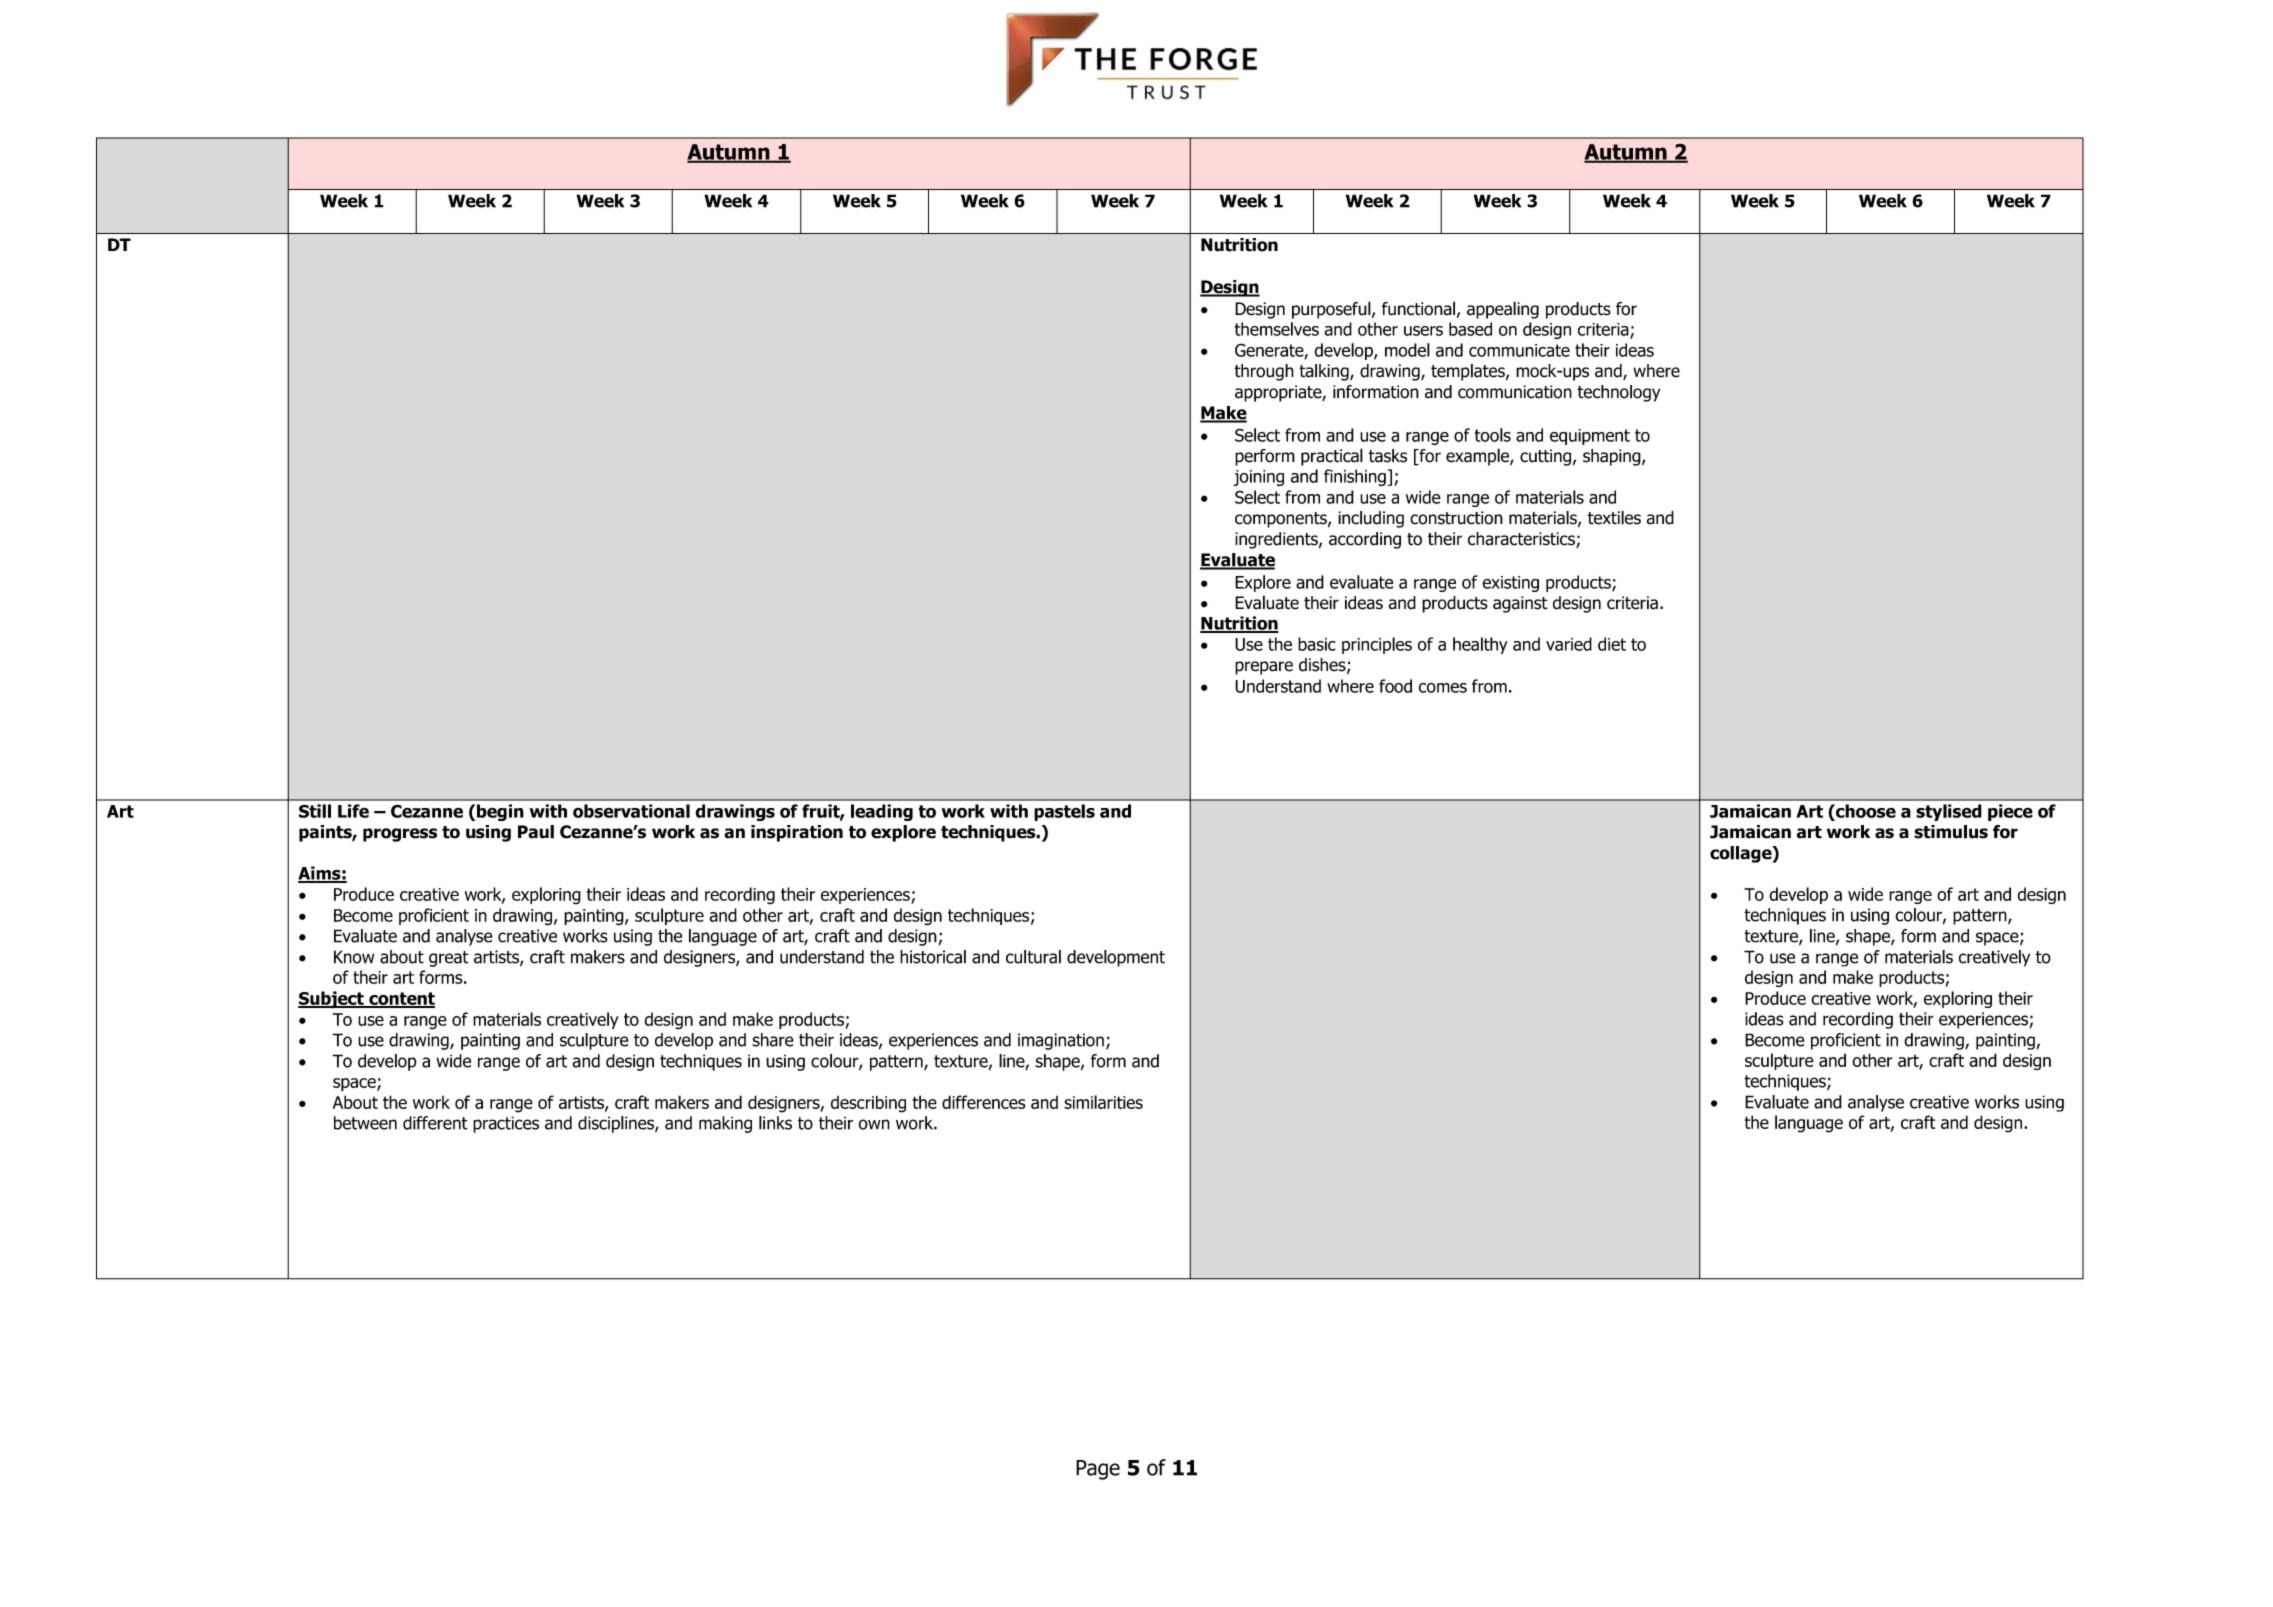 The image size is (2273, 1607). Describe the element at coordinates (1618, 393) in the page. I see `technology` at that location.
